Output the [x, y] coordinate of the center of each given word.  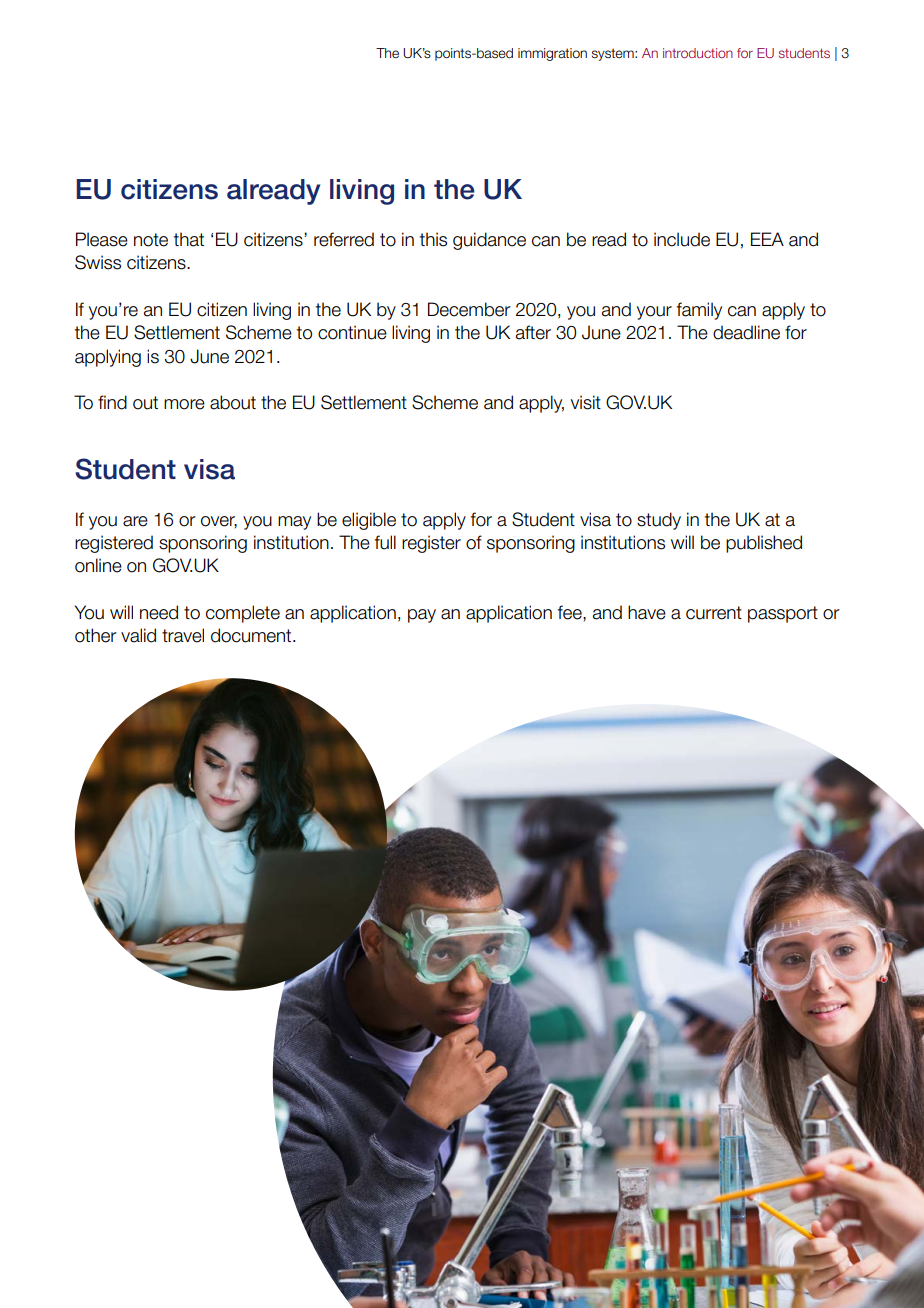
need [159, 612]
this [433, 239]
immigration [552, 54]
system [614, 54]
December [469, 309]
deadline [746, 332]
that [189, 239]
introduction [698, 53]
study [659, 521]
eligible [369, 521]
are [135, 521]
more [184, 404]
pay [422, 616]
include [682, 239]
